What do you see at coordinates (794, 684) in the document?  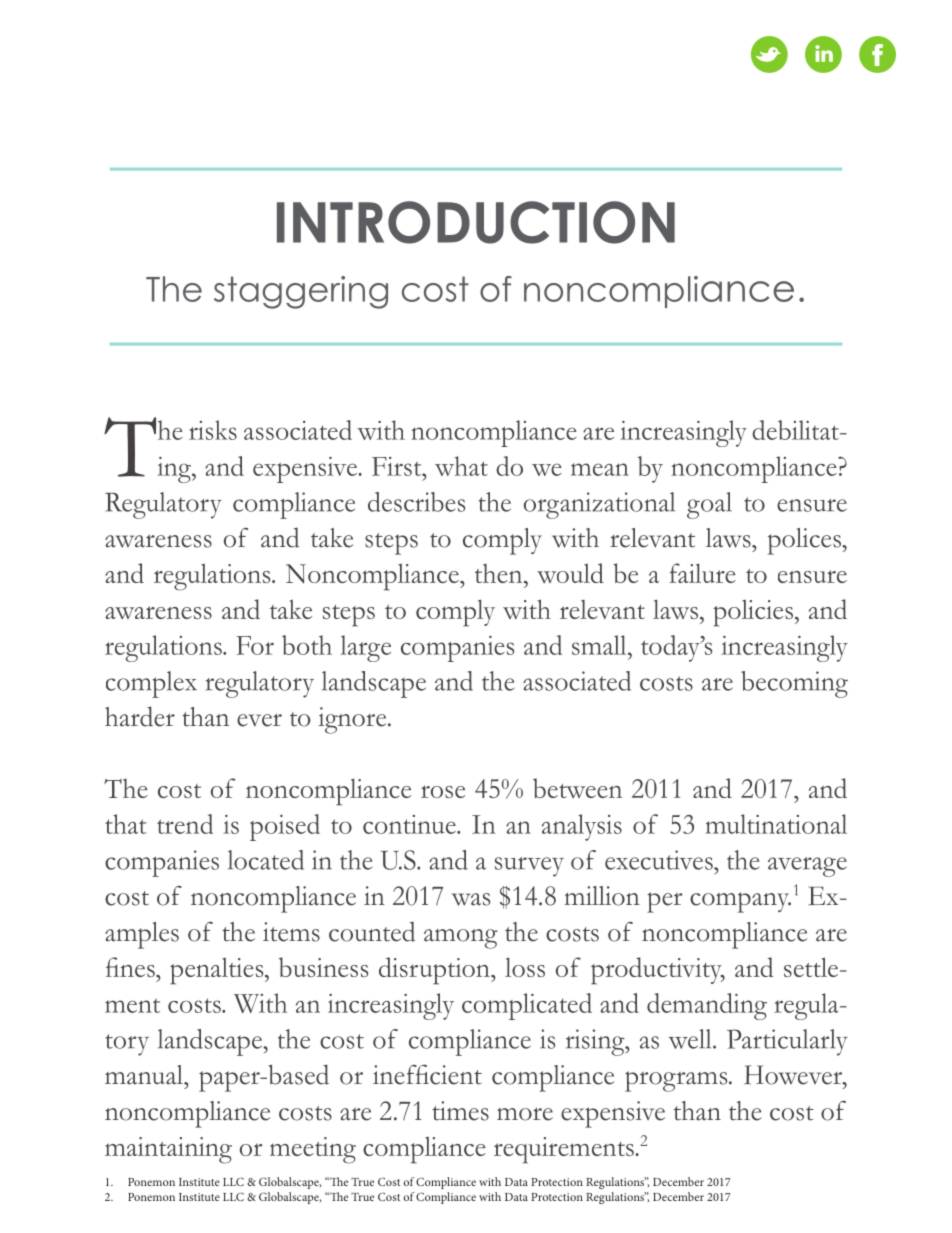 I see `becoming` at bounding box center [794, 684].
